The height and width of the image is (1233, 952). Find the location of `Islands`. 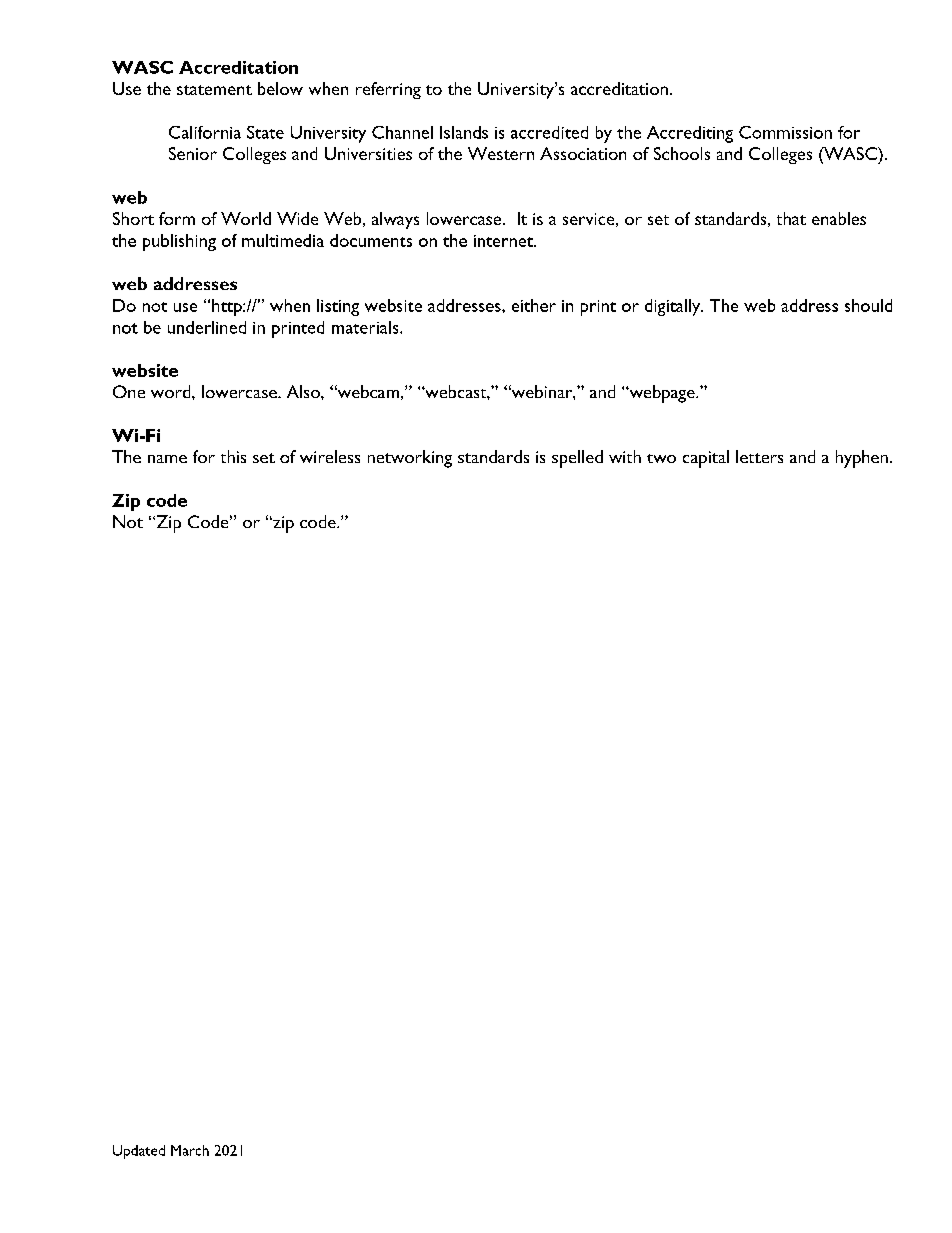

Islands is located at coordinates (464, 132).
